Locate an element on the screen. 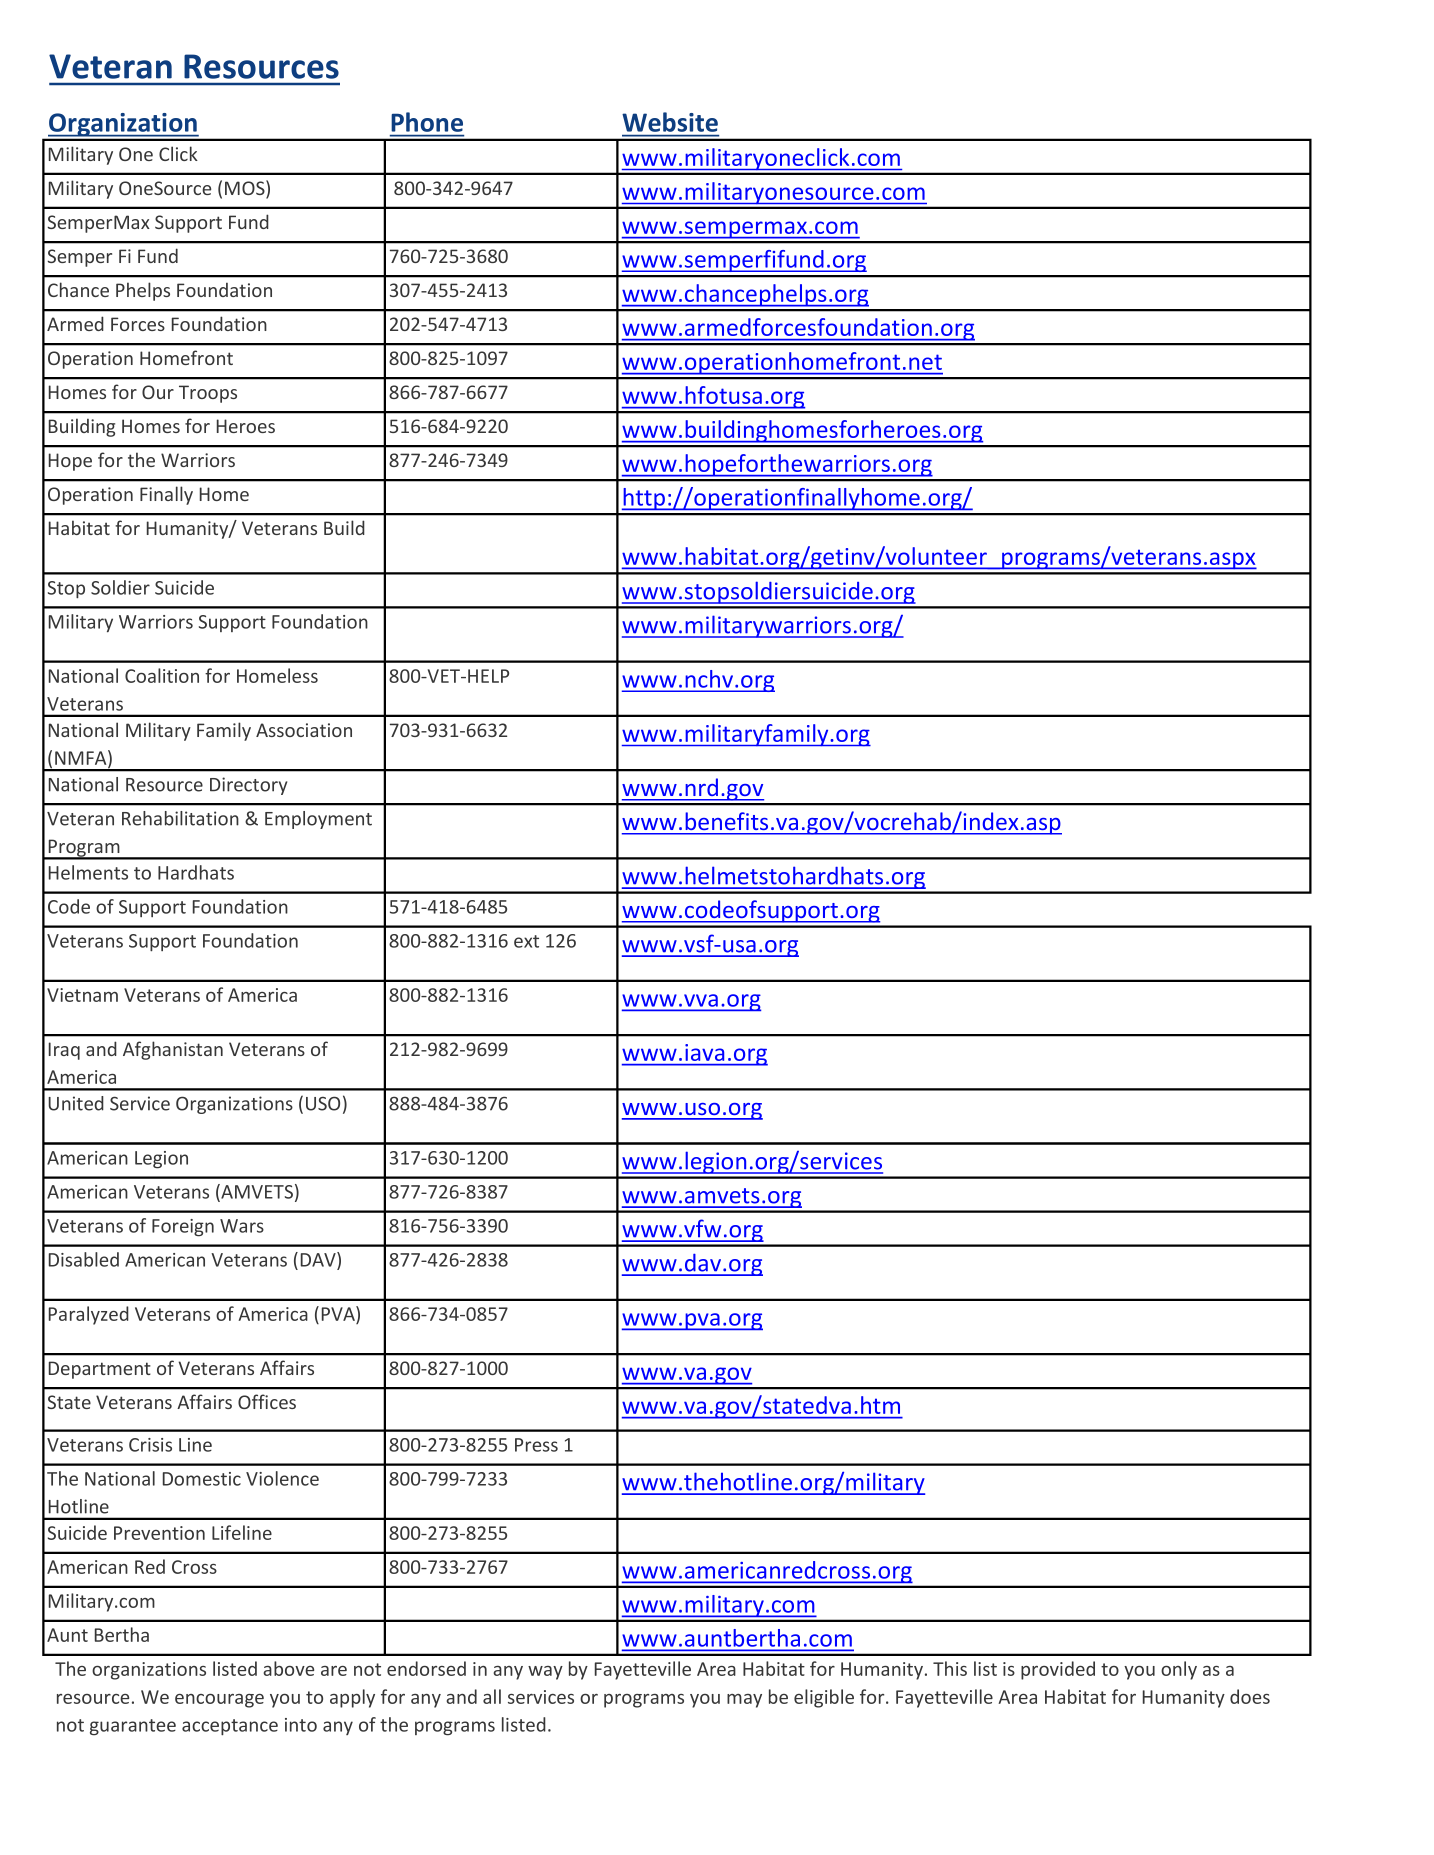 The width and height of the screenshot is (1434, 1855). Phone is located at coordinates (427, 122).
